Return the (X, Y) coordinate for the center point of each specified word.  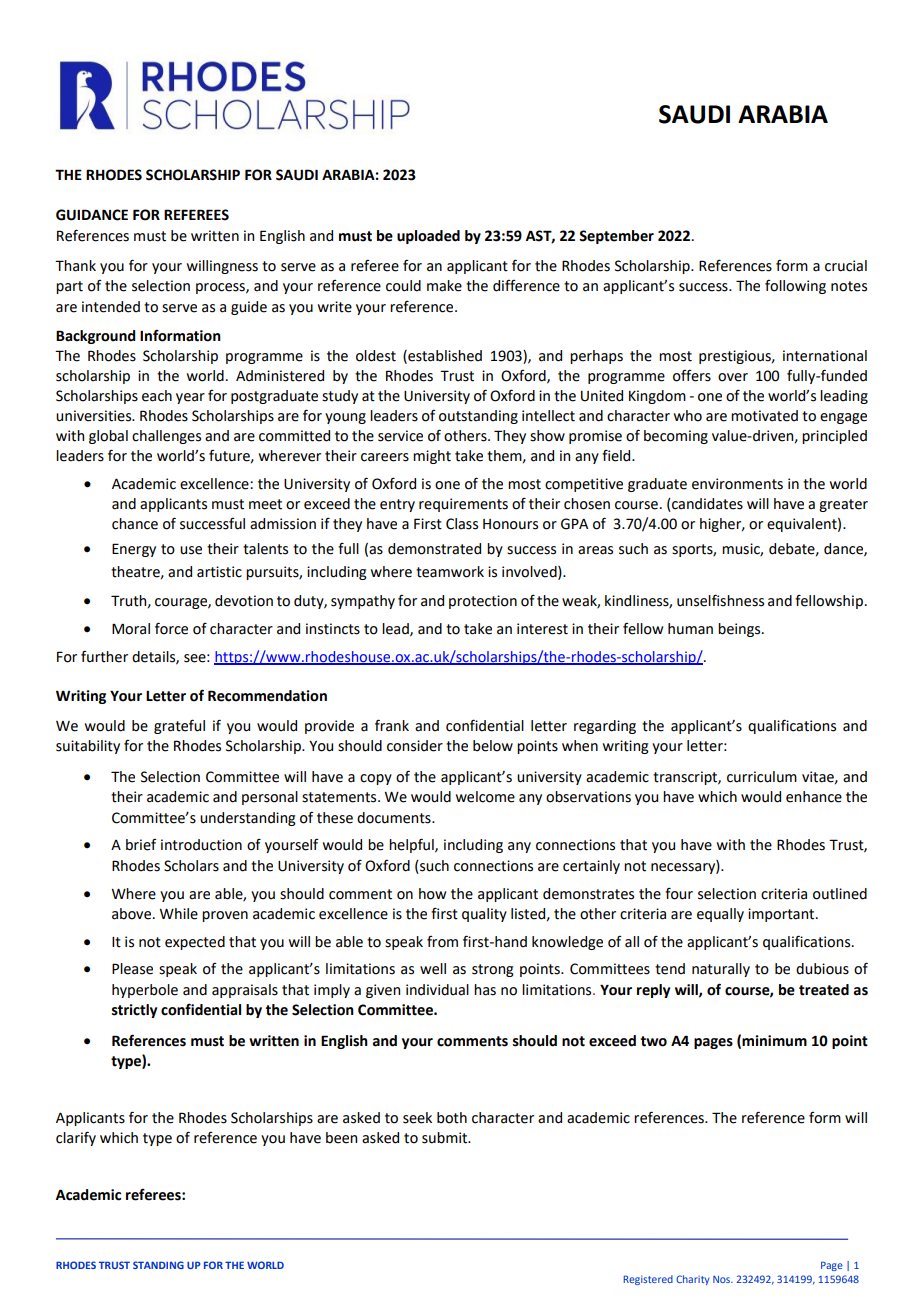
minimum (774, 1041)
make (444, 286)
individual (437, 990)
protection (483, 602)
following (795, 287)
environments (737, 484)
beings (740, 630)
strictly (134, 1011)
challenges (166, 437)
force (171, 628)
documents (395, 818)
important (782, 915)
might (432, 457)
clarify (76, 1138)
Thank (75, 266)
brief (141, 845)
